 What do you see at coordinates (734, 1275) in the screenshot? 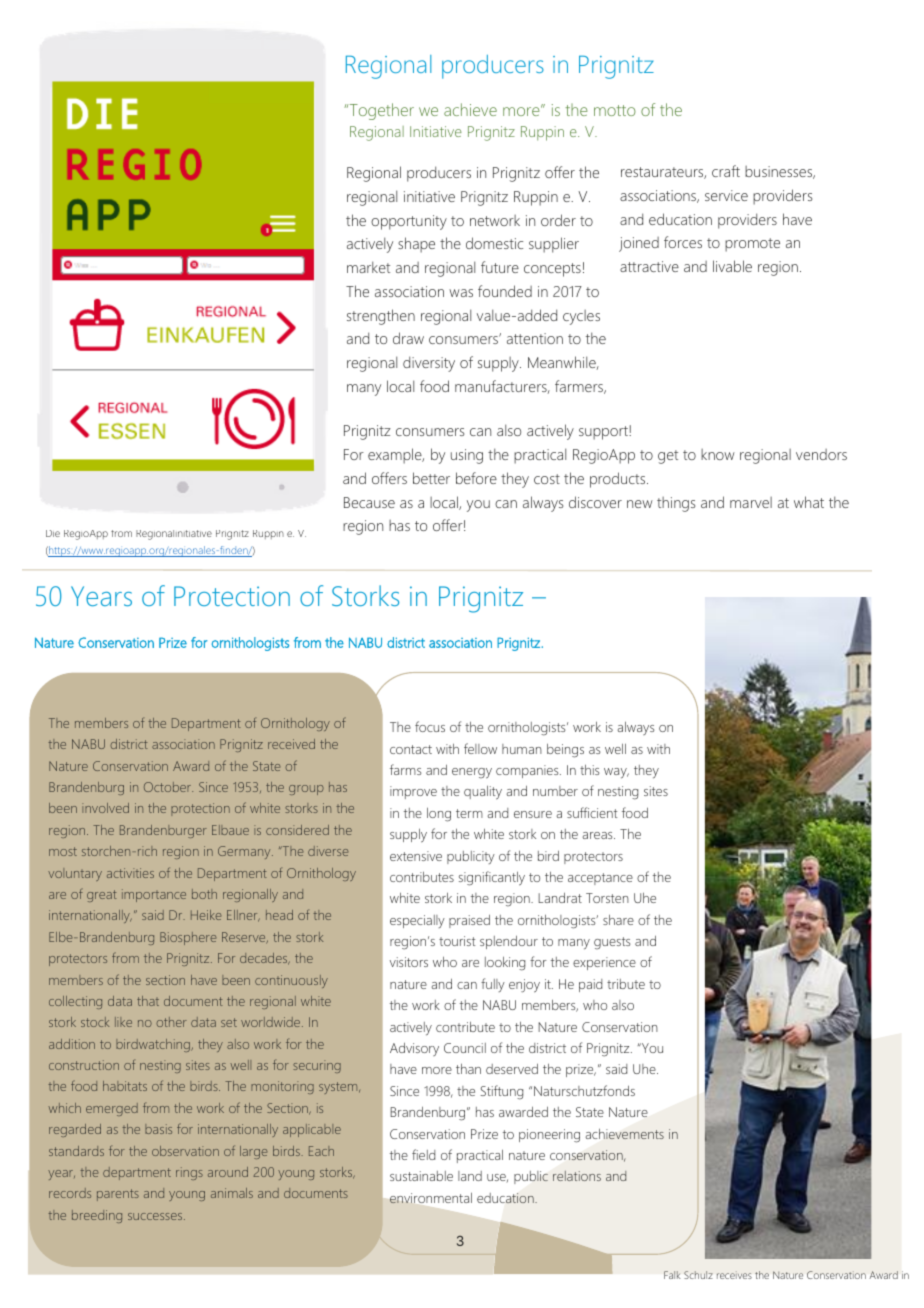
I see `receives` at bounding box center [734, 1275].
